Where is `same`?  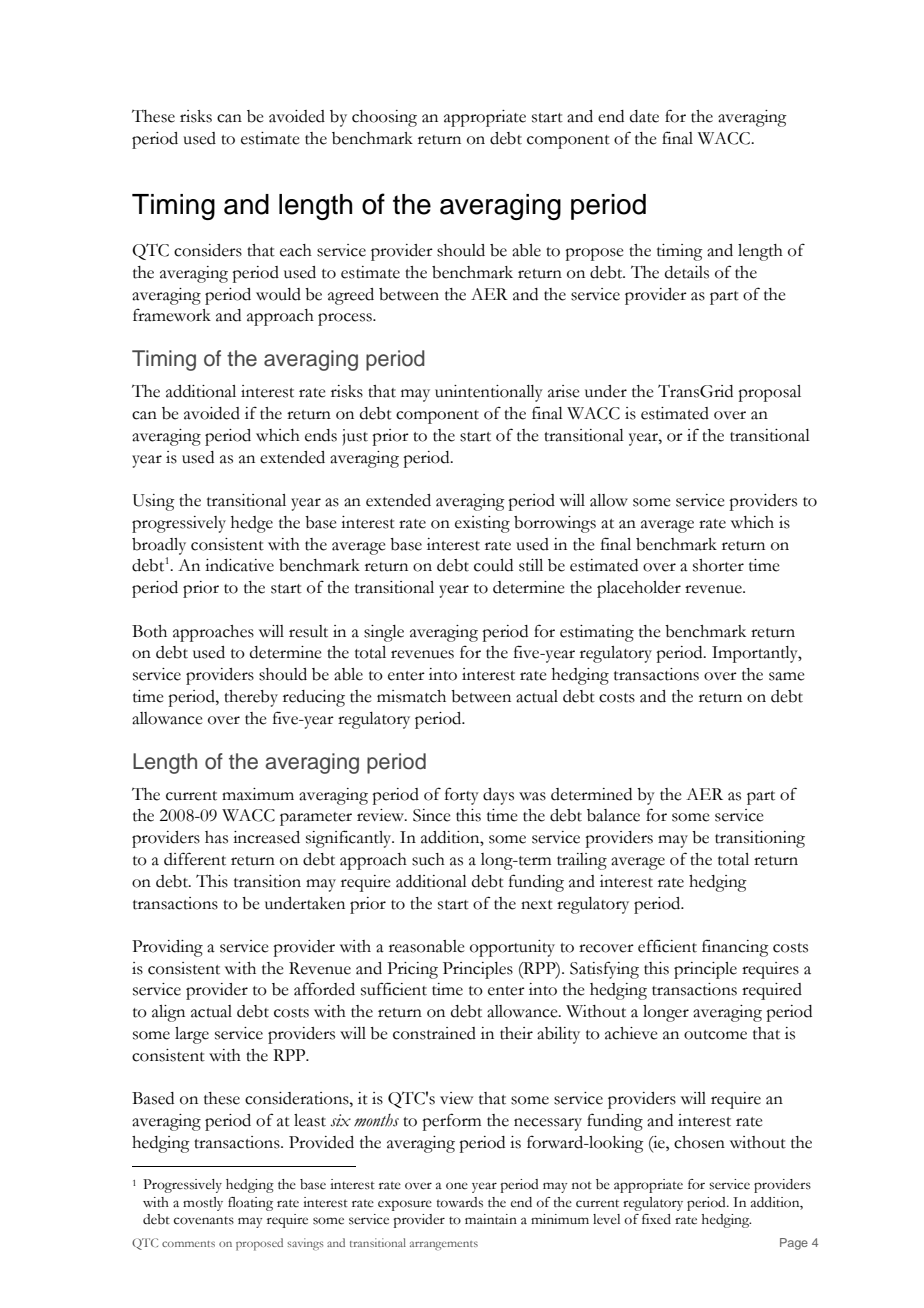 same is located at coordinates (787, 676).
